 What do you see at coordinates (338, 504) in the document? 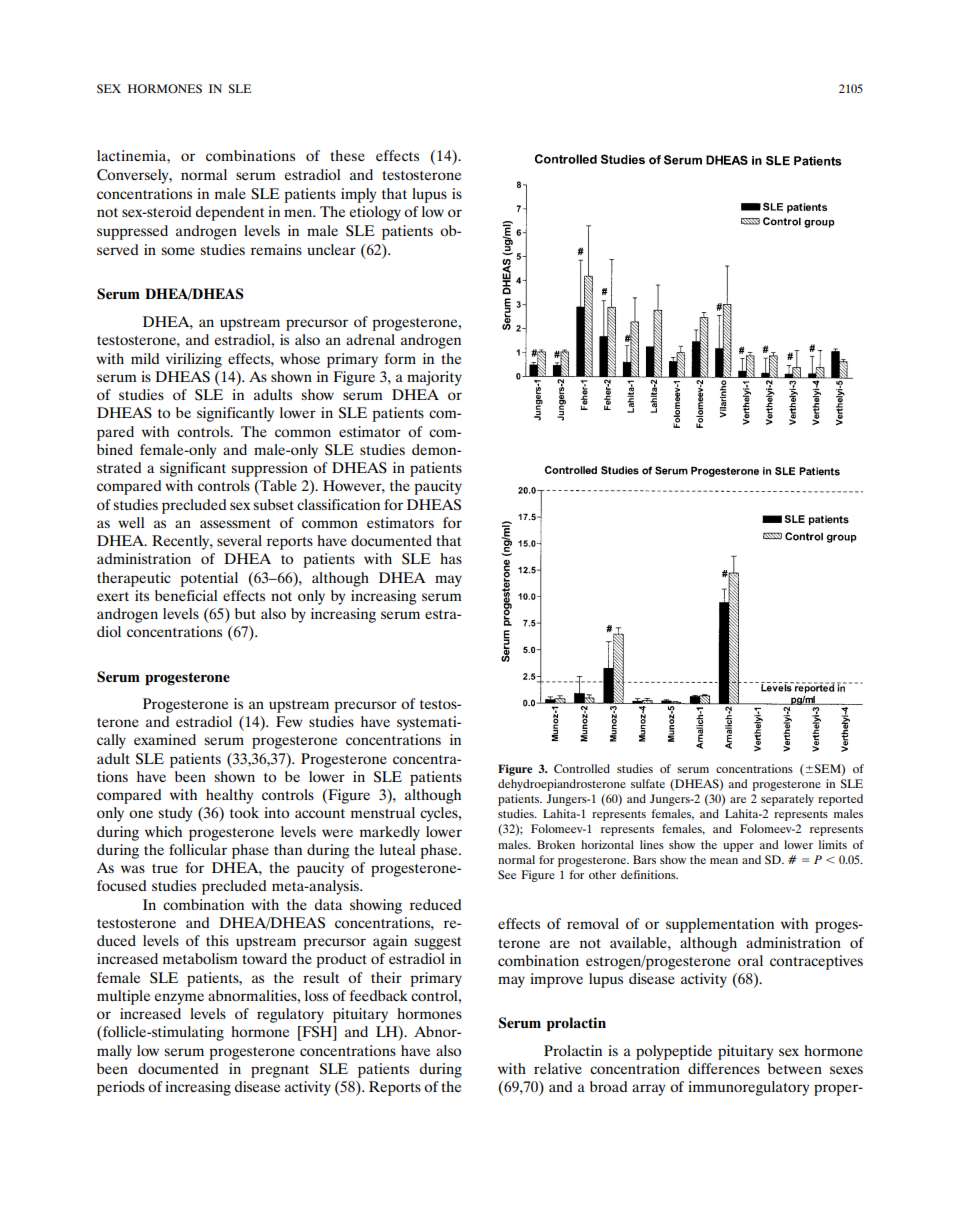
I see `classification` at bounding box center [338, 504].
